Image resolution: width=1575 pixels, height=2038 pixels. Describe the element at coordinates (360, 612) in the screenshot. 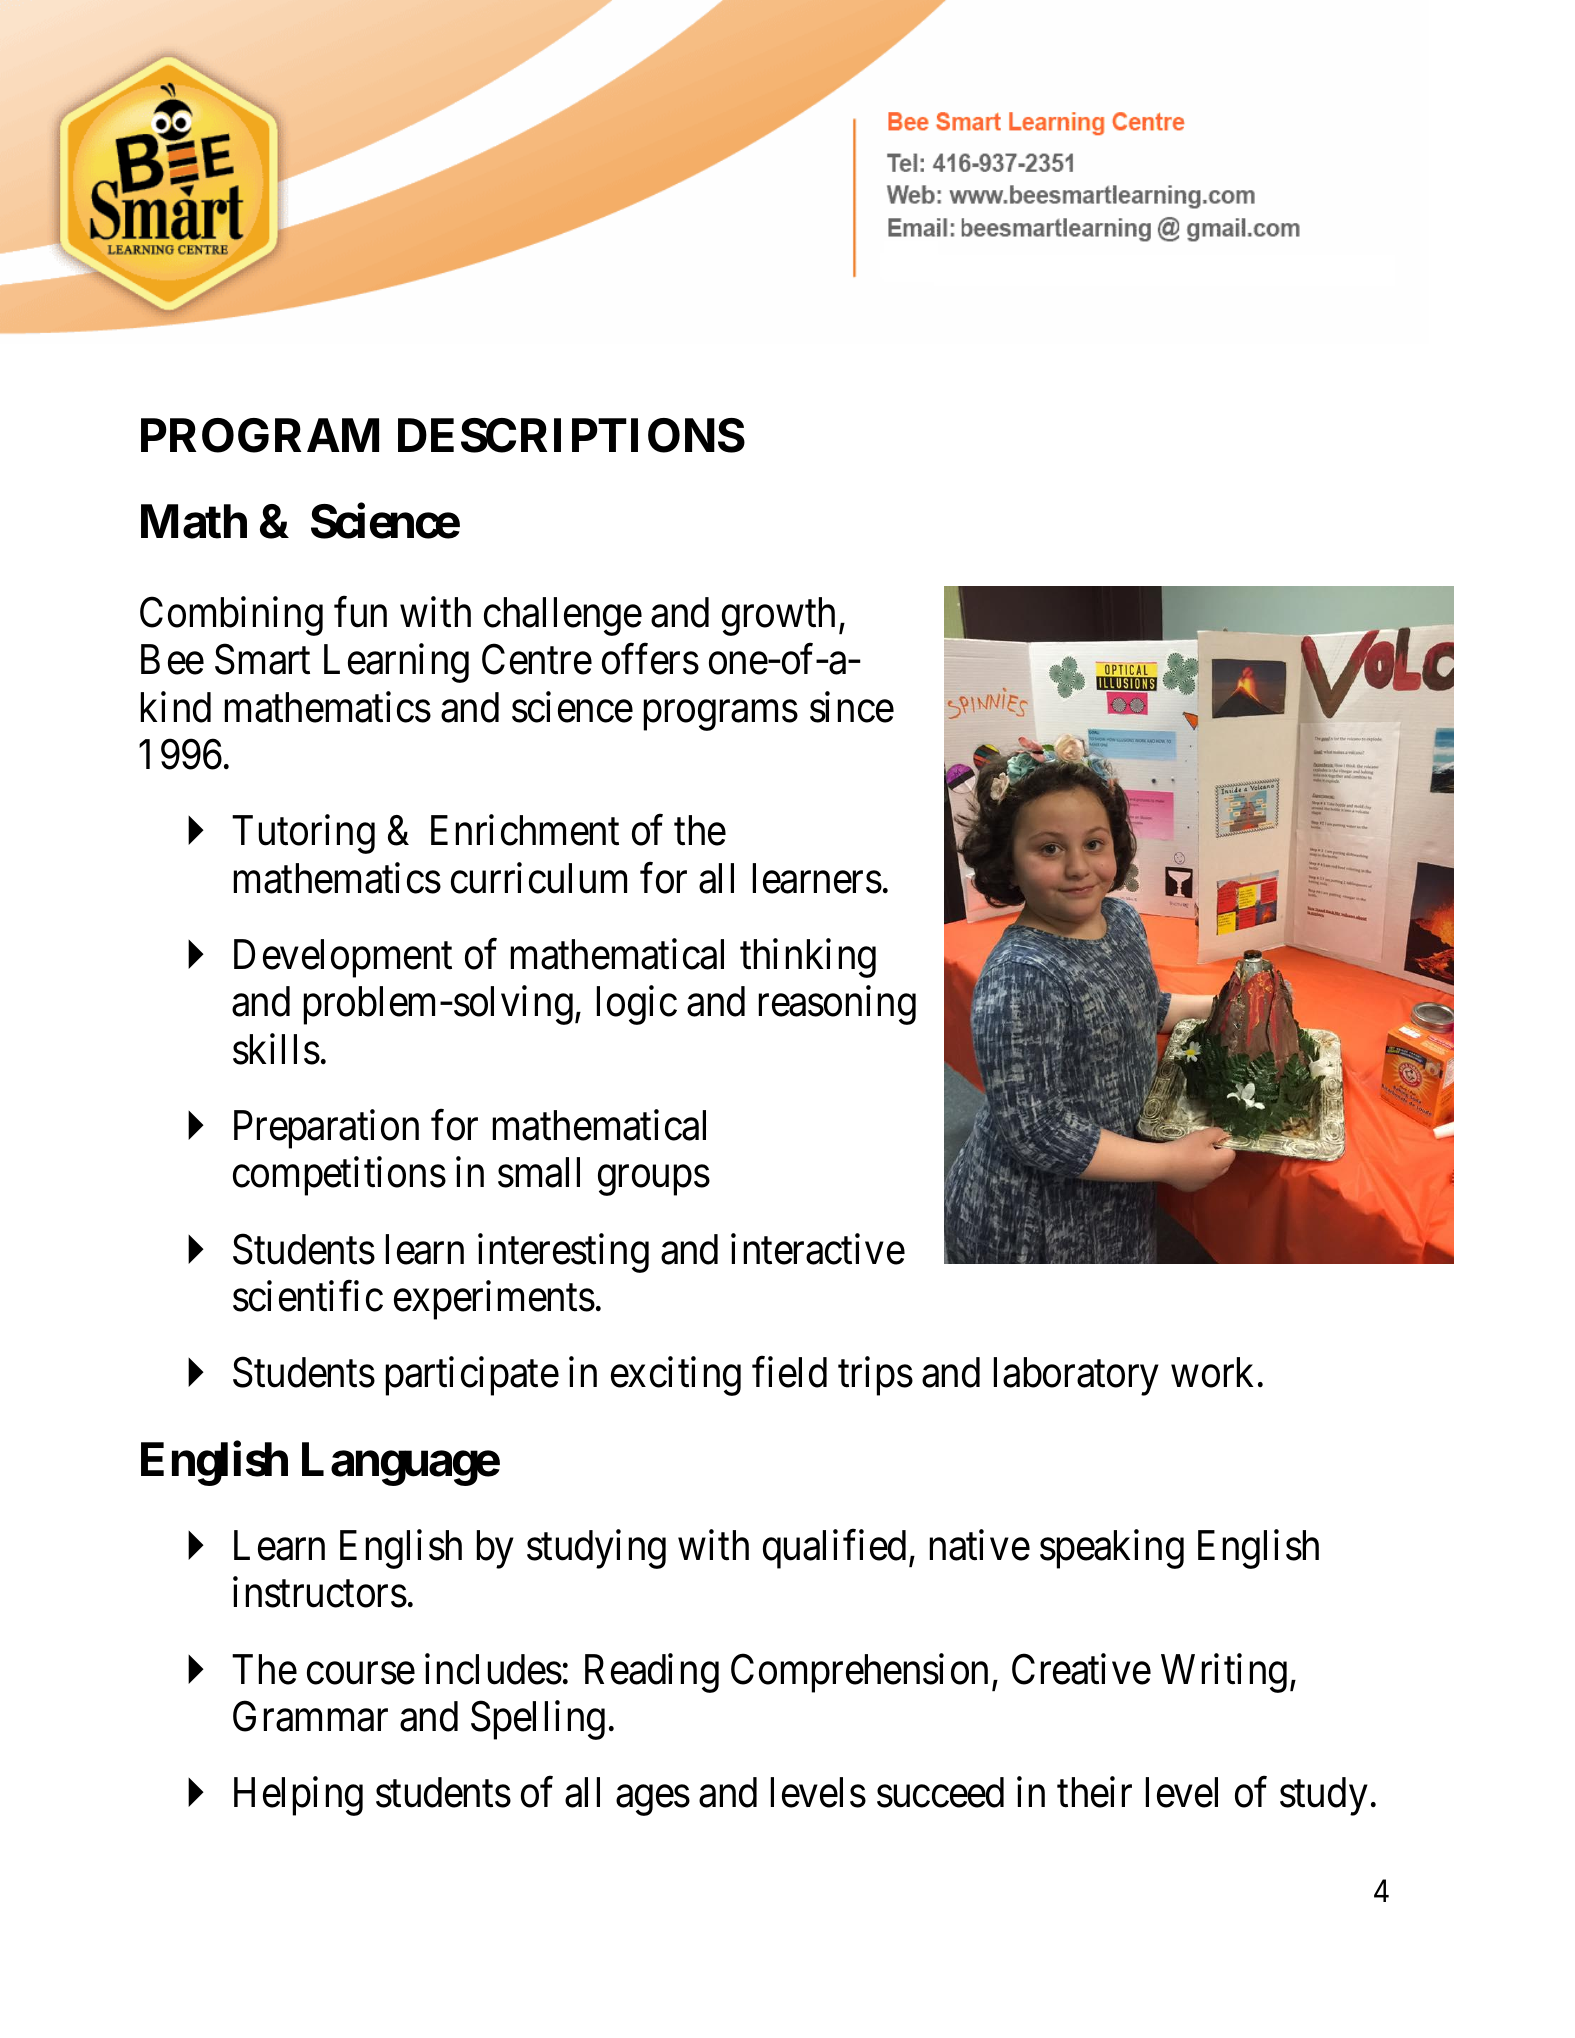

I see `fun` at that location.
